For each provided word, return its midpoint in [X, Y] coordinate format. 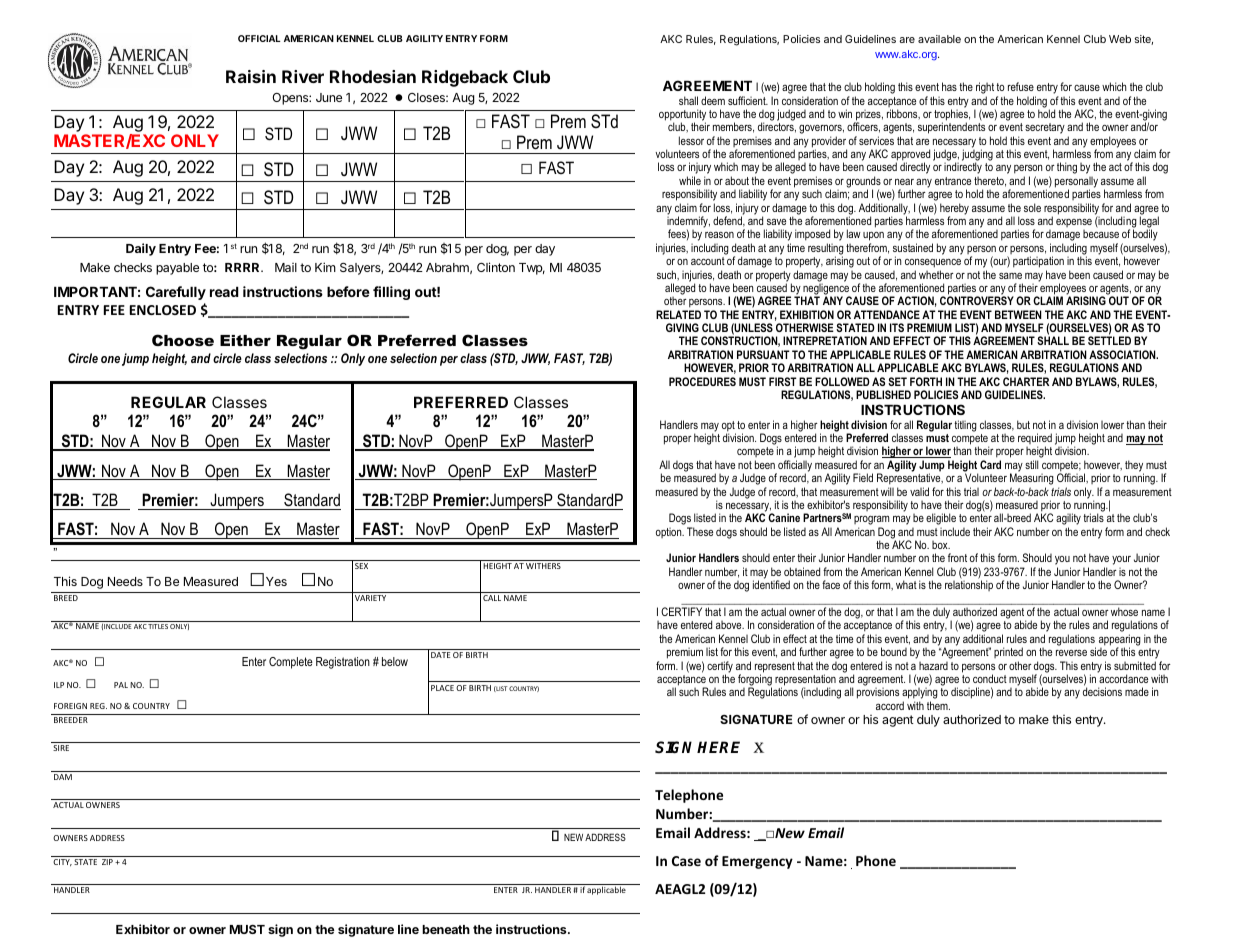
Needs [125, 581]
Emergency [757, 862]
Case [686, 861]
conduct [990, 678]
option [670, 532]
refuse [1021, 86]
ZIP [107, 862]
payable [177, 269]
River [303, 76]
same [1010, 275]
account [708, 261]
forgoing [755, 681]
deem [713, 100]
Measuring [1032, 480]
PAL [121, 685]
